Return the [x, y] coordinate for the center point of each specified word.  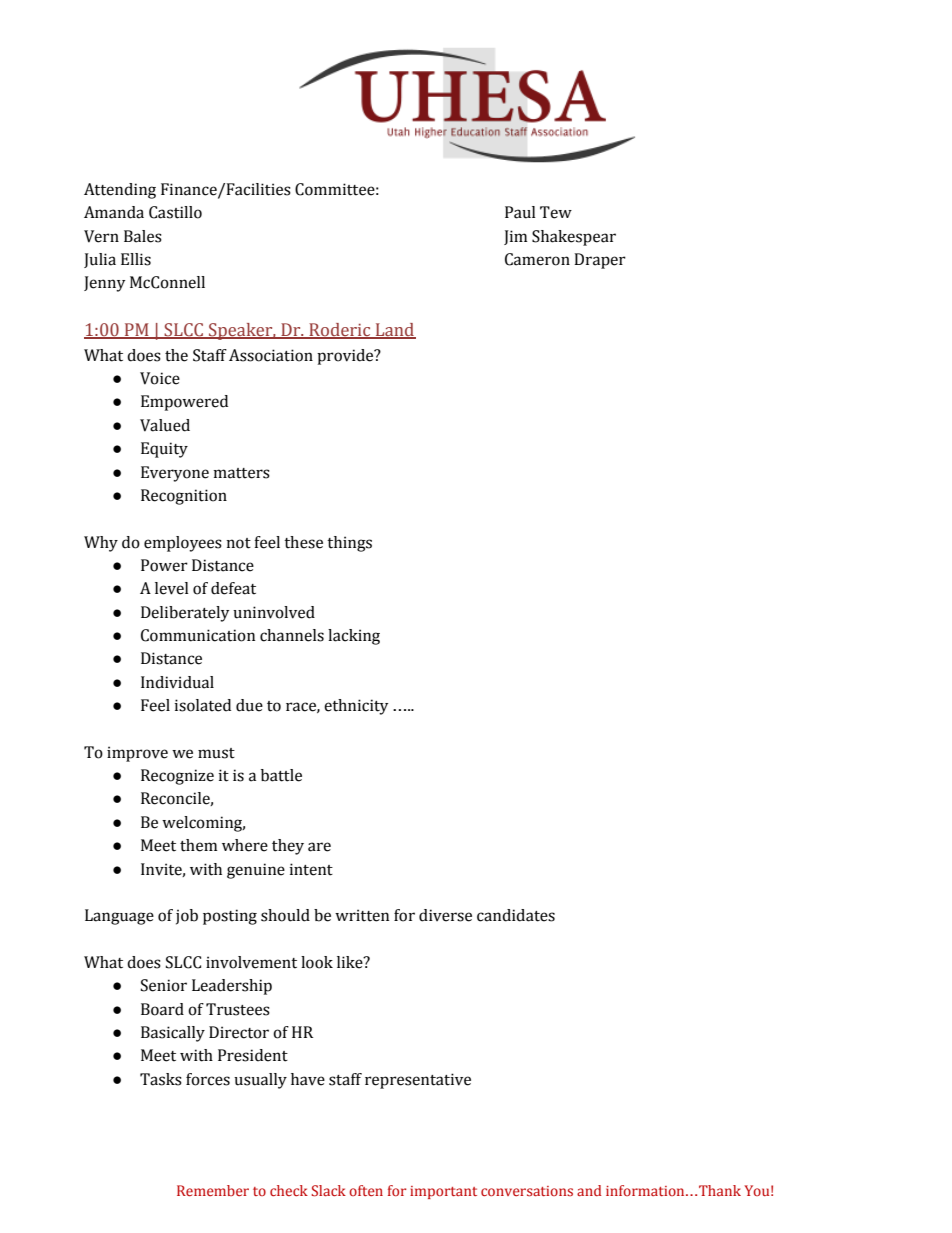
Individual [177, 682]
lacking [354, 637]
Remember [213, 1190]
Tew [556, 212]
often [366, 1190]
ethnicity [356, 707]
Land [394, 331]
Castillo [175, 212]
